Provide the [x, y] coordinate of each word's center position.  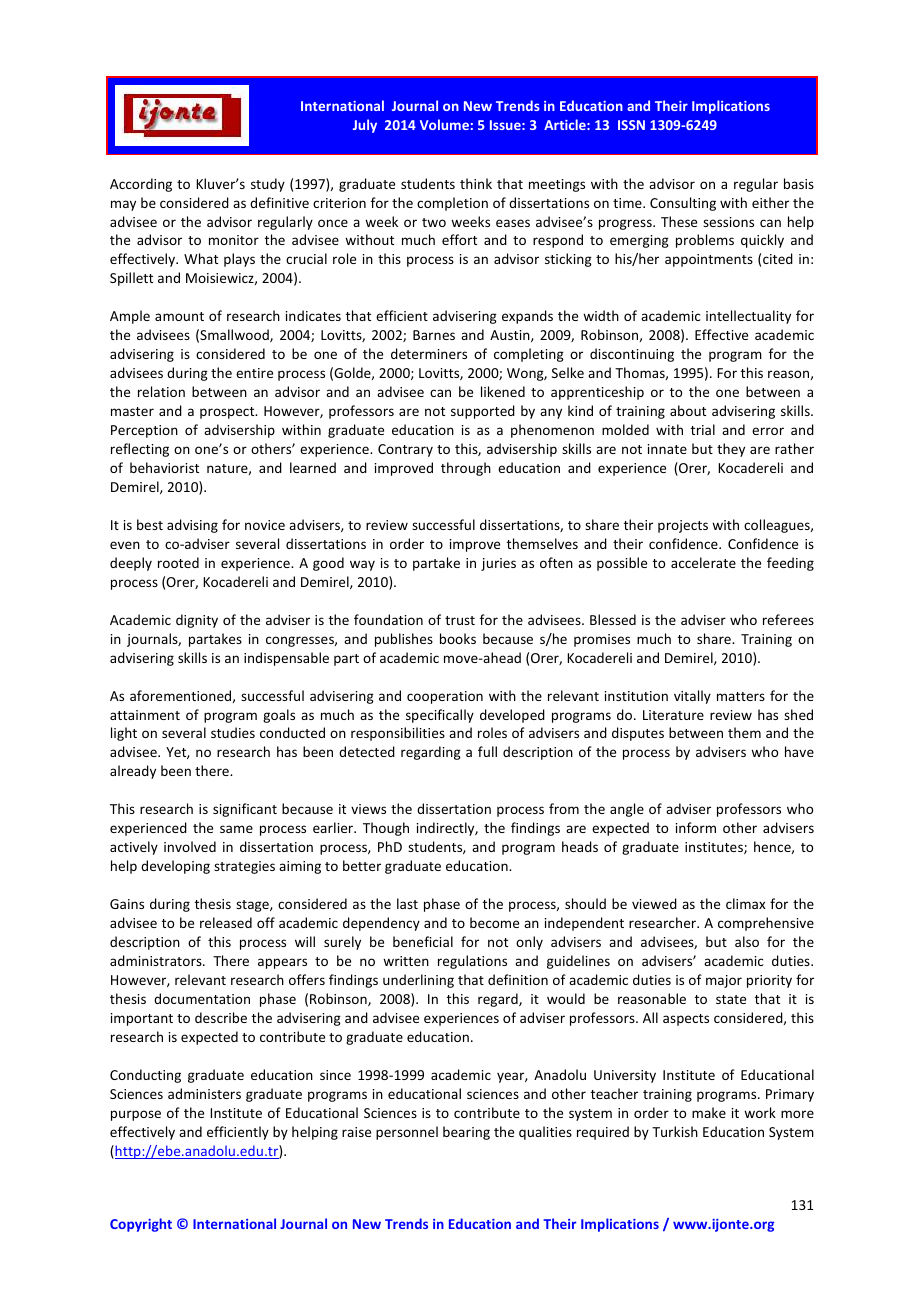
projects [683, 526]
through [466, 469]
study [268, 185]
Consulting [683, 204]
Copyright [141, 1225]
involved [190, 846]
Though [386, 829]
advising [192, 526]
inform [696, 827]
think [476, 183]
